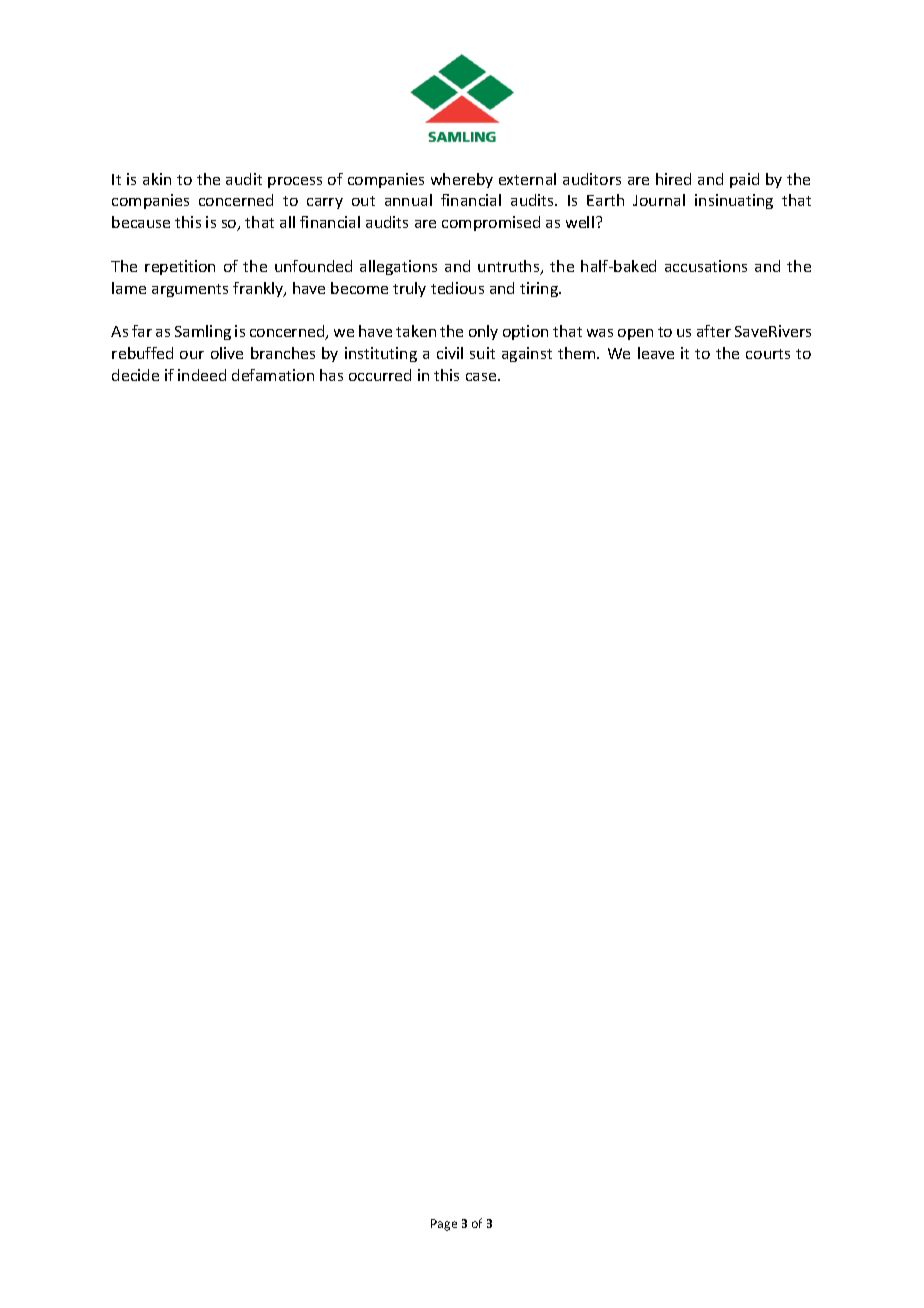  What do you see at coordinates (331, 375) in the screenshot?
I see `has` at bounding box center [331, 375].
